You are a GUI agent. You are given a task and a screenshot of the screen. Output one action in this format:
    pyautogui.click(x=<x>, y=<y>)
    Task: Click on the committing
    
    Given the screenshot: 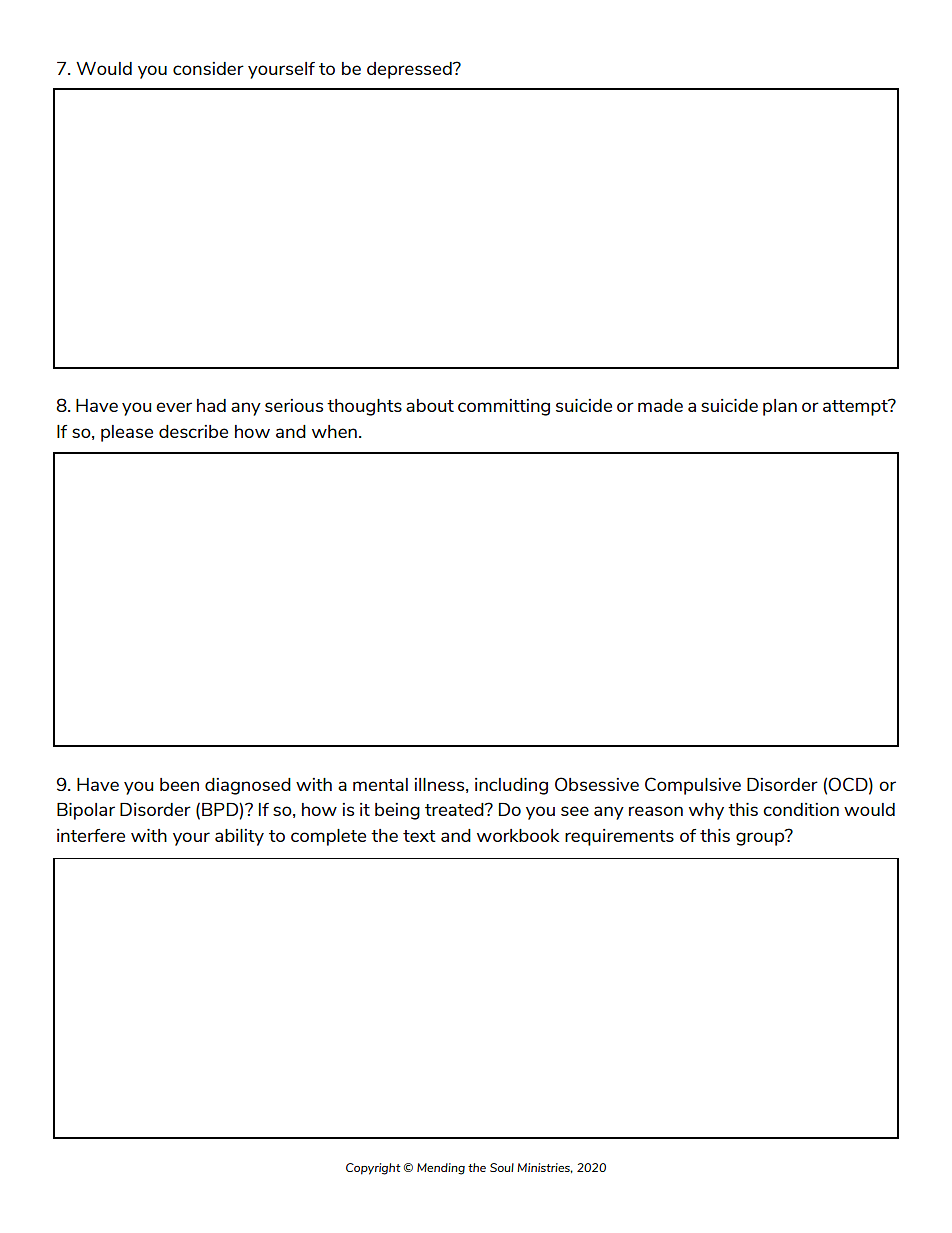 What is the action you would take?
    pyautogui.click(x=504, y=407)
